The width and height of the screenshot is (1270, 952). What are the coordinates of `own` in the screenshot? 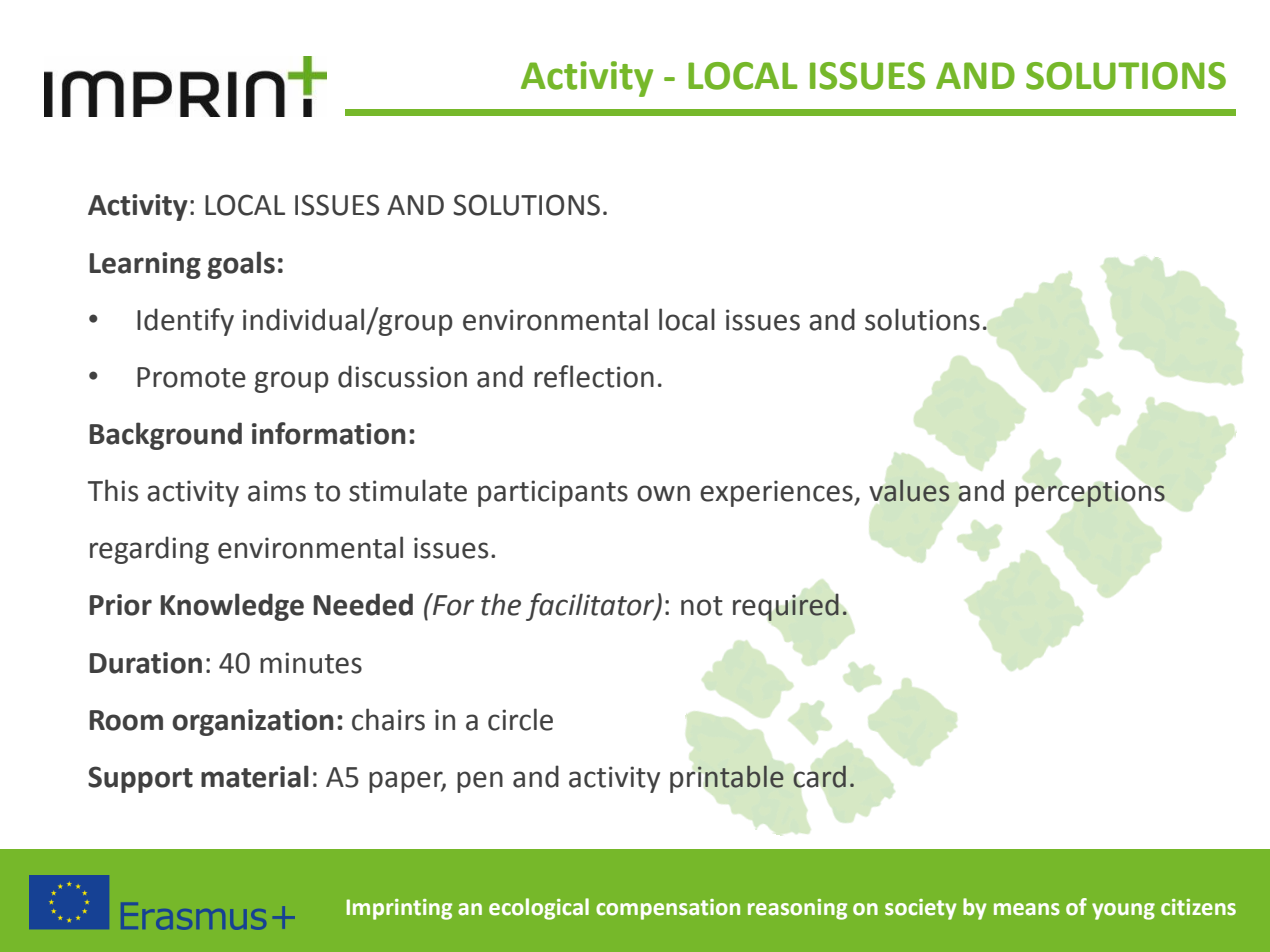 It's located at (663, 493).
